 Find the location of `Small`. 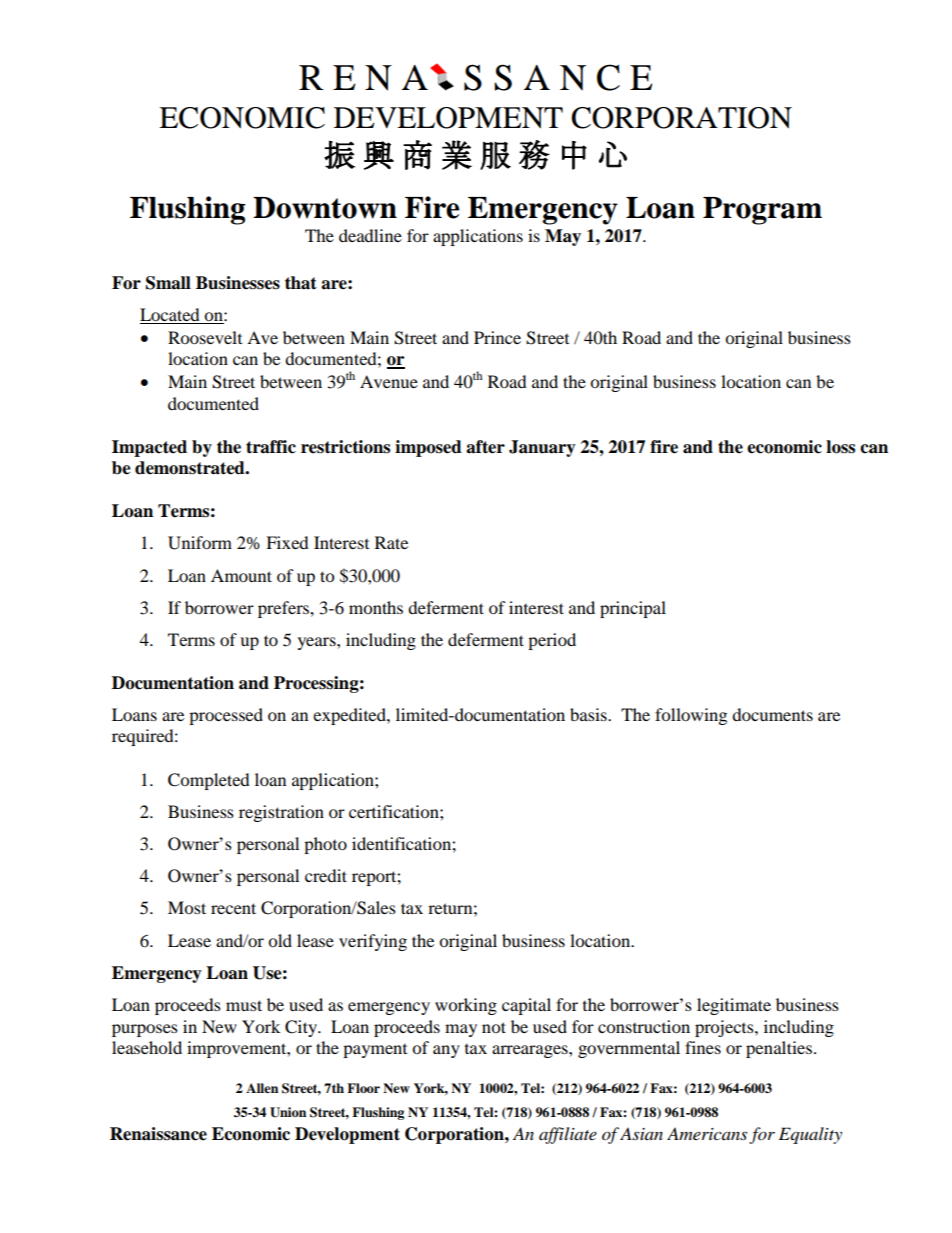

Small is located at coordinates (168, 283).
